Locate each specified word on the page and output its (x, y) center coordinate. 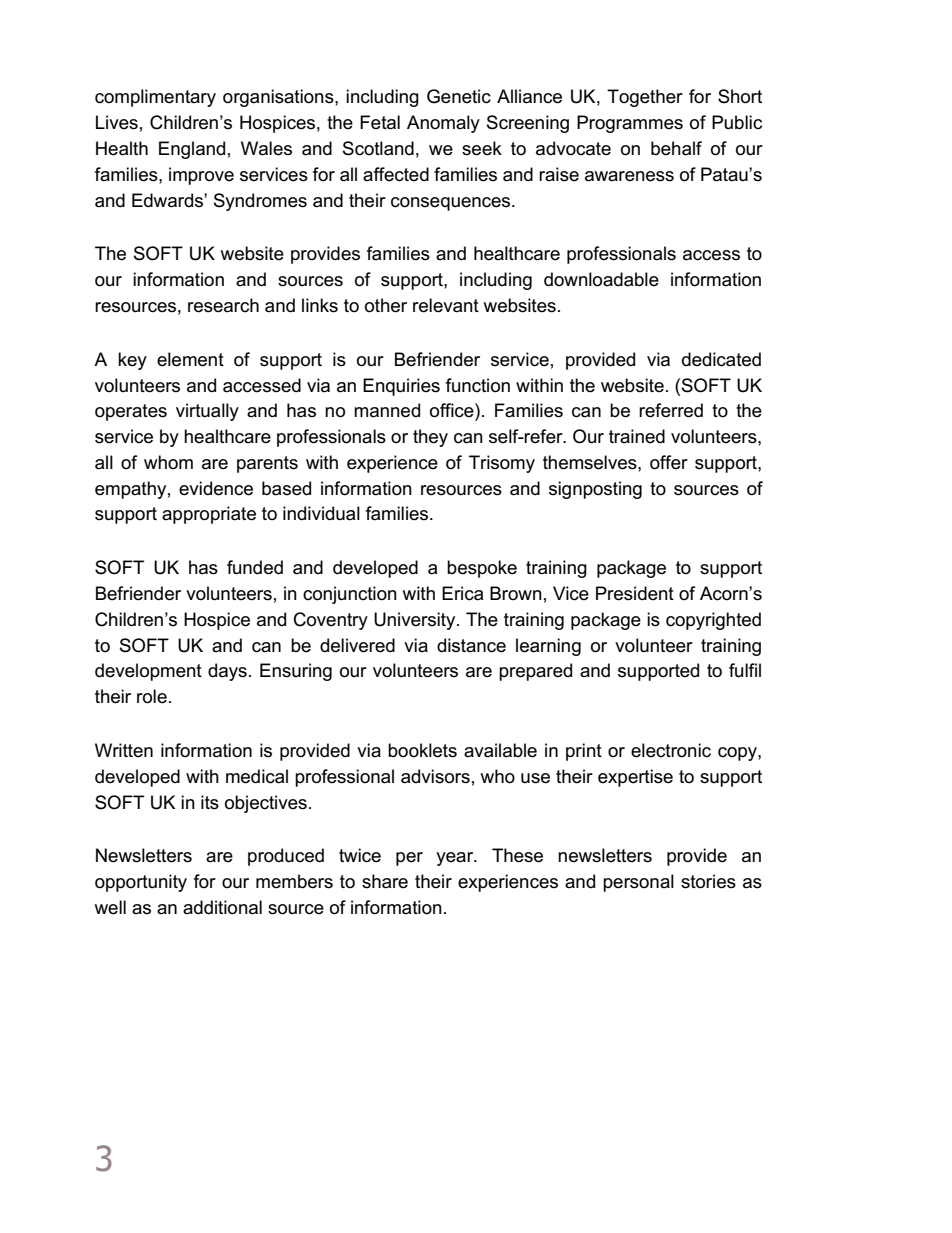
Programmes (630, 124)
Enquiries (401, 387)
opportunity (141, 883)
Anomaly (443, 124)
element (190, 359)
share (385, 881)
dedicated (721, 359)
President (635, 593)
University (416, 621)
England (192, 150)
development (148, 672)
